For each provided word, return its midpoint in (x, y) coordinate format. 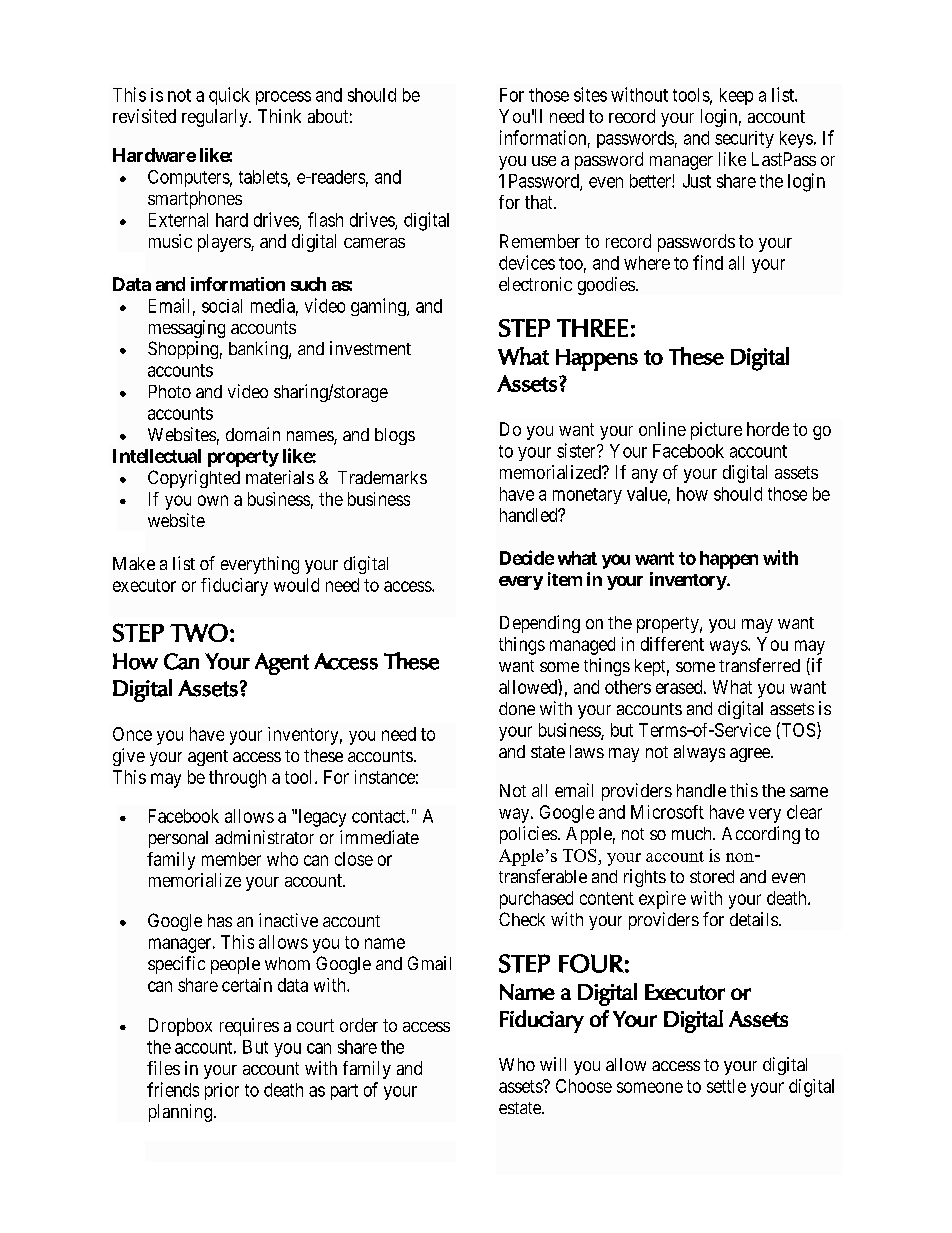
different (672, 644)
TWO (199, 632)
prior (222, 1091)
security (744, 139)
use (544, 161)
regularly (216, 118)
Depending (540, 624)
